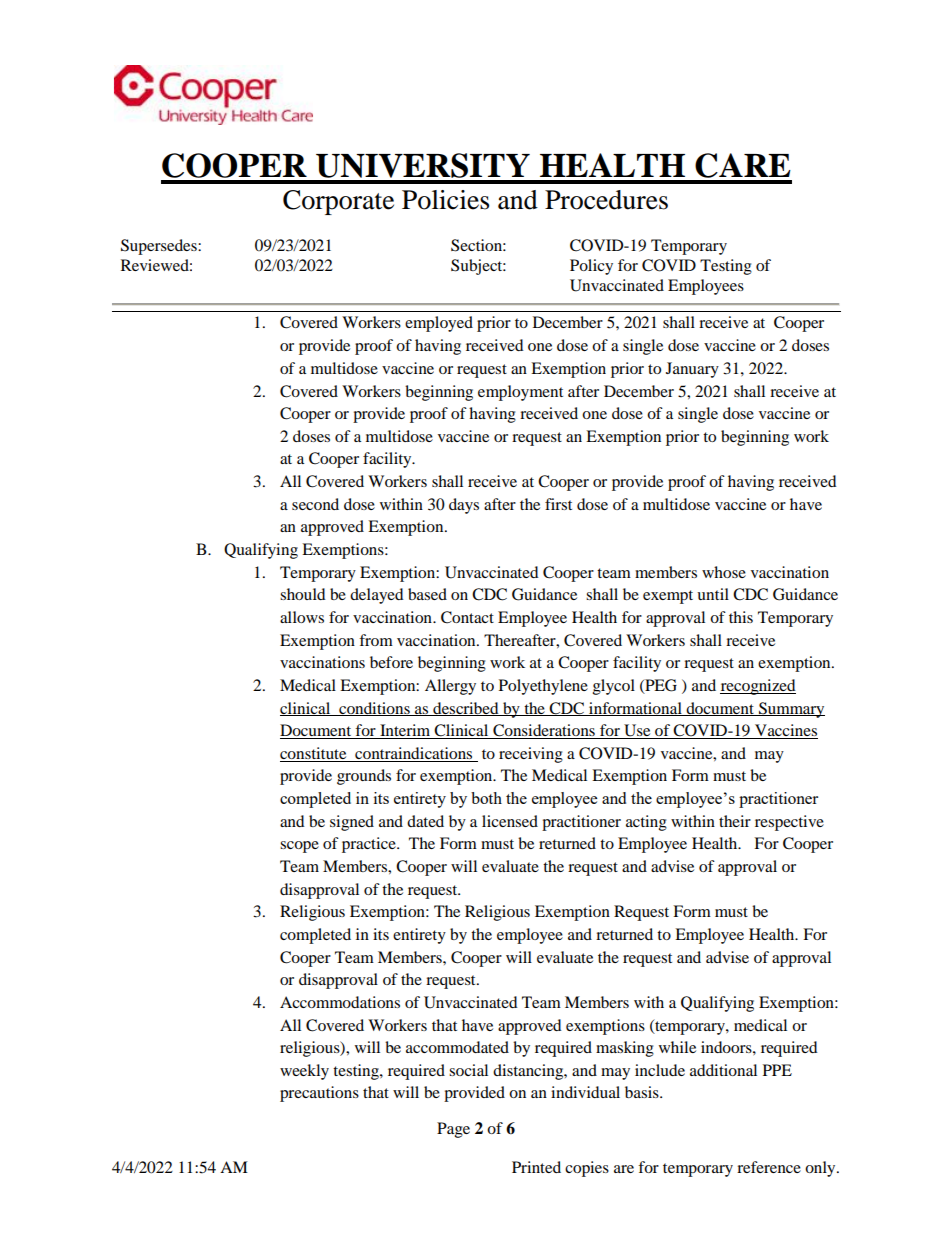  I want to click on Policies, so click(445, 200).
